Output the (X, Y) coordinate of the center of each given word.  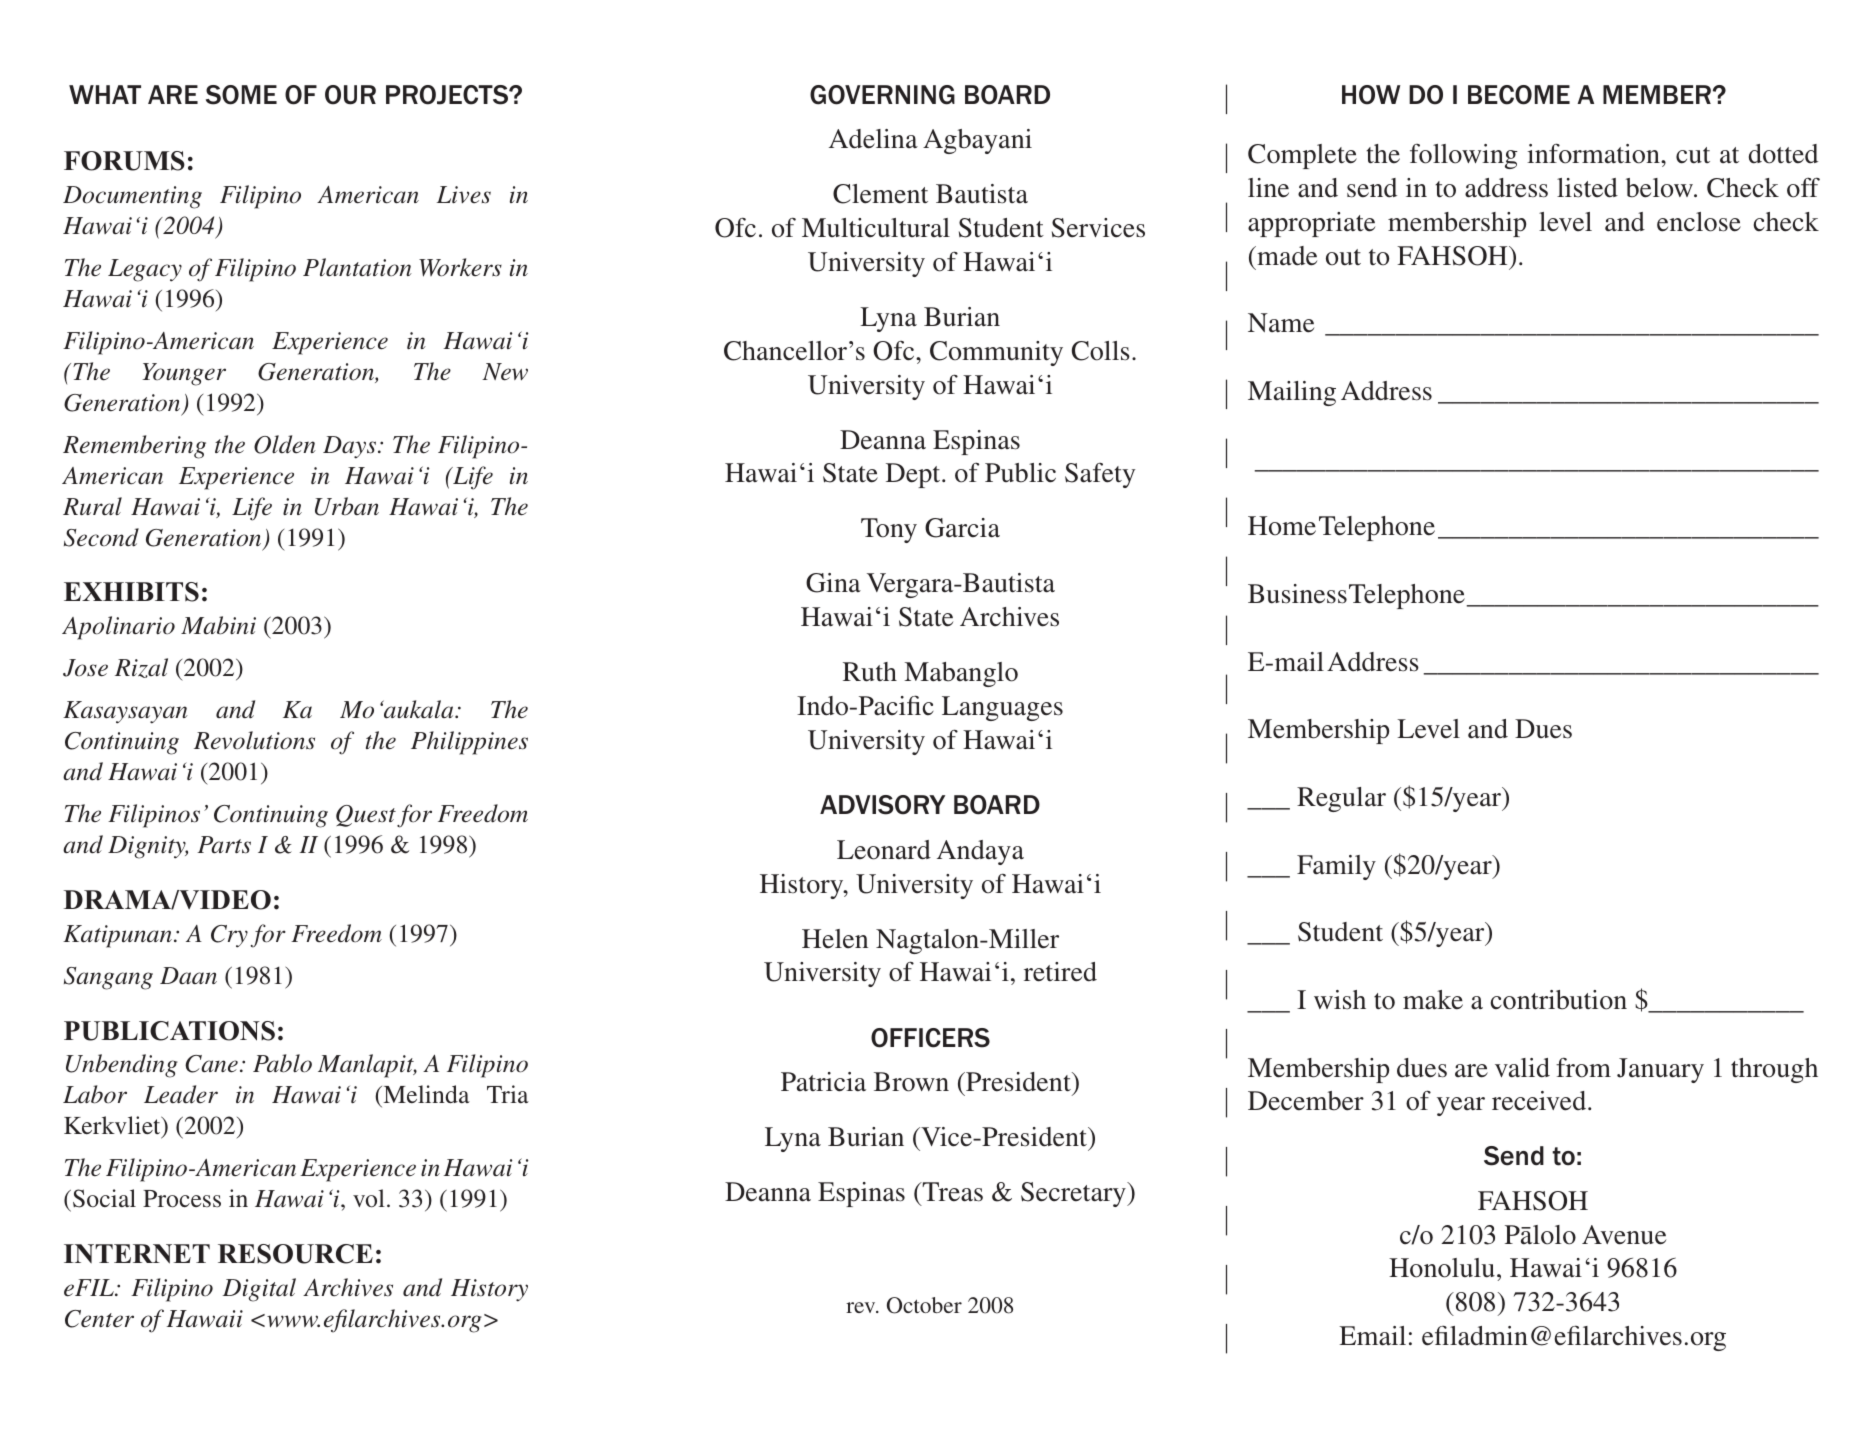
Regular (1341, 799)
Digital (259, 1290)
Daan (188, 975)
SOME (241, 95)
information (1594, 153)
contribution (1558, 1000)
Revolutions (254, 740)
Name (1281, 323)
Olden (285, 444)
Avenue (1624, 1235)
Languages (1002, 708)
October (924, 1305)
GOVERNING (882, 95)
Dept (914, 475)
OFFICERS (930, 1038)
